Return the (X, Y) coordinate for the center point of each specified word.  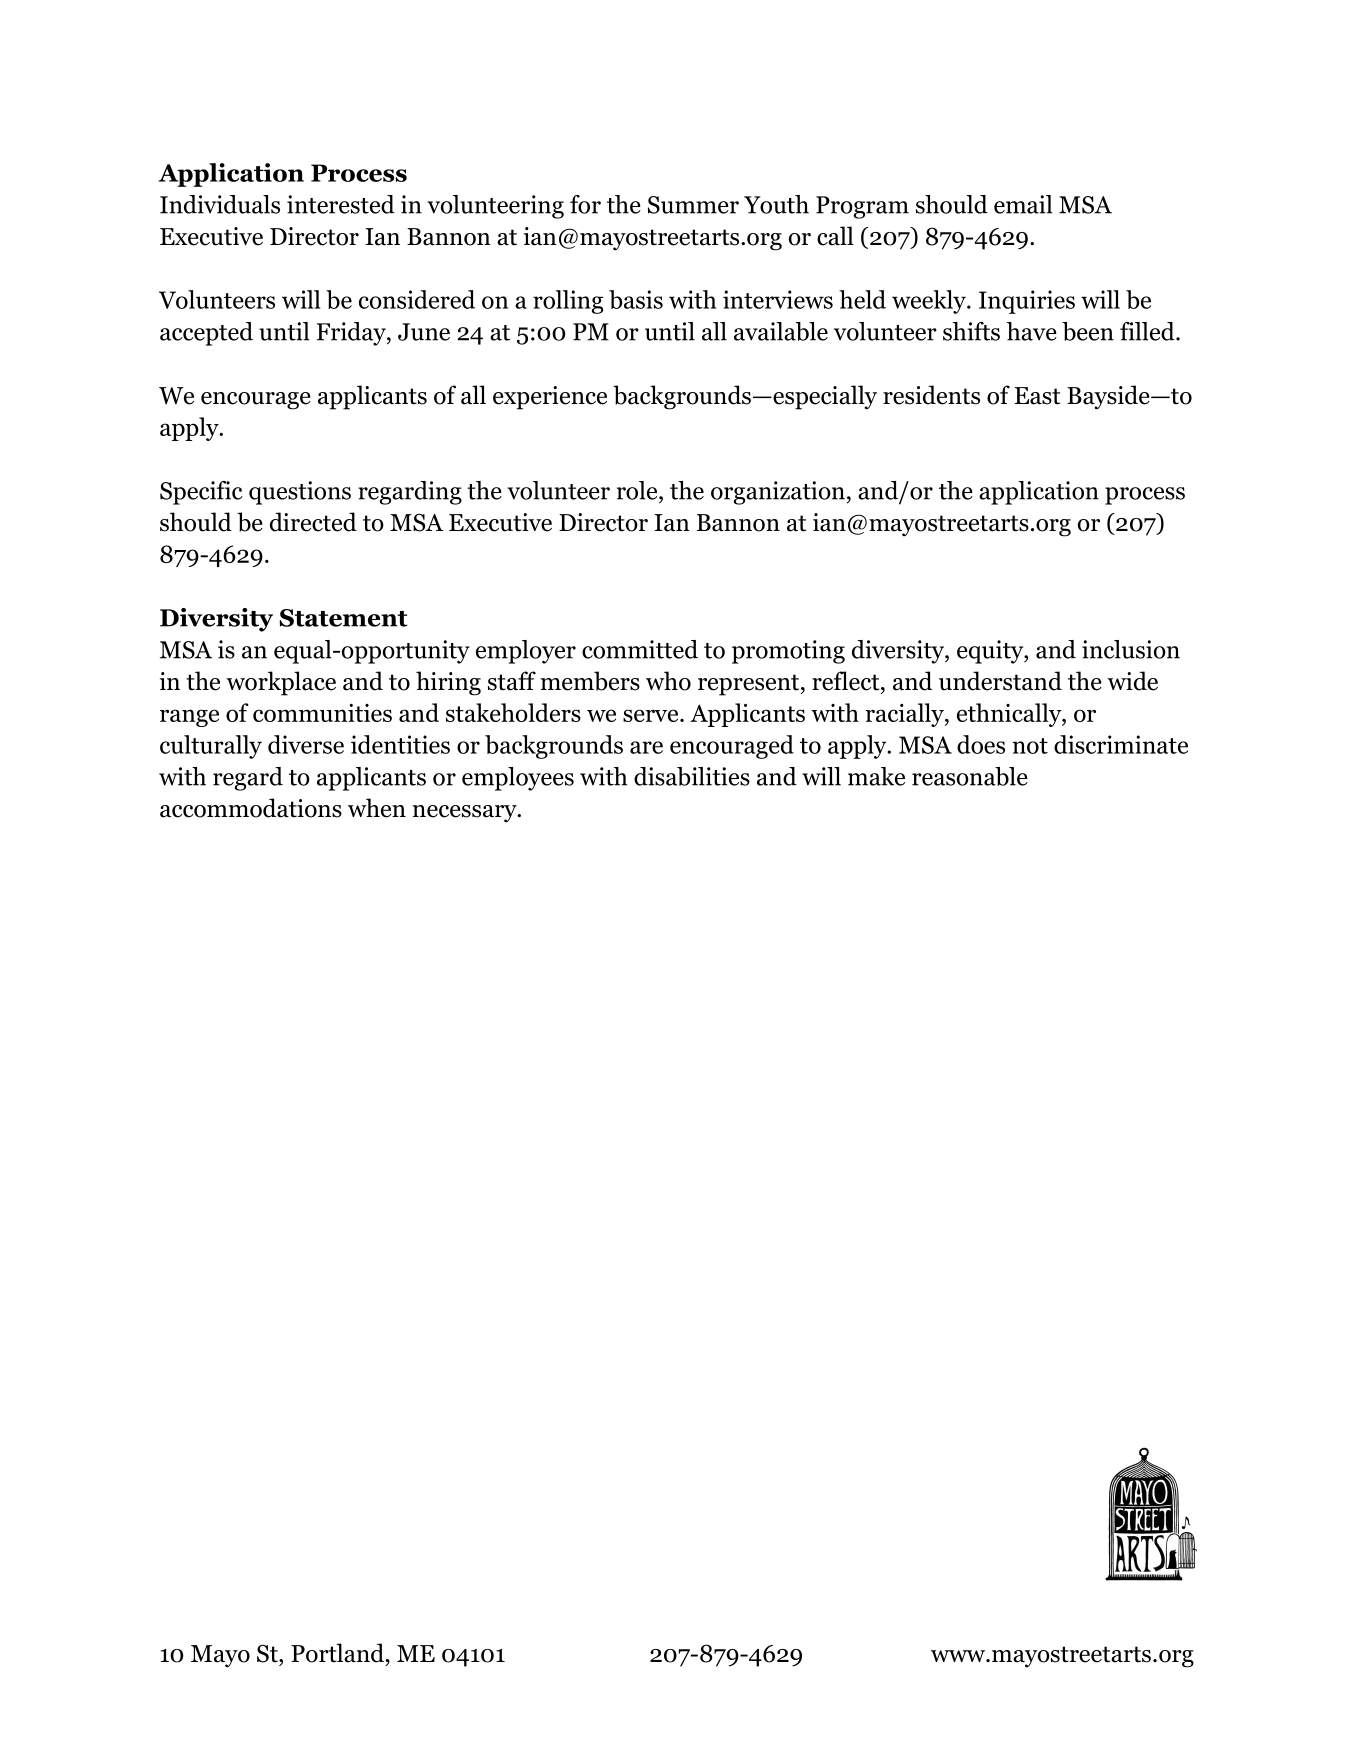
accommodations (251, 808)
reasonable (970, 776)
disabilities (692, 776)
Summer (693, 205)
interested (341, 204)
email (1023, 204)
